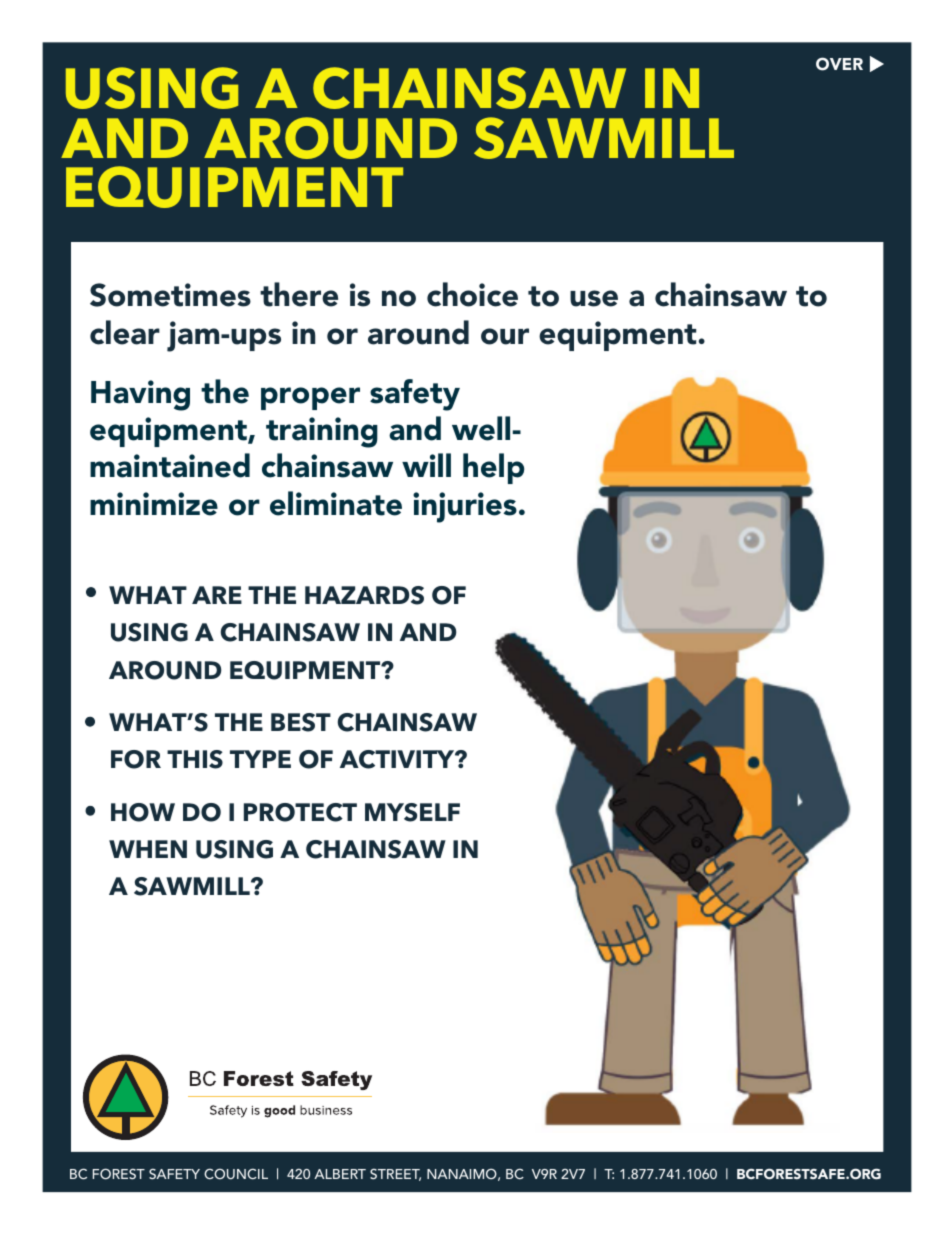 The image size is (952, 1233). What do you see at coordinates (839, 64) in the screenshot?
I see `OVER` at bounding box center [839, 64].
